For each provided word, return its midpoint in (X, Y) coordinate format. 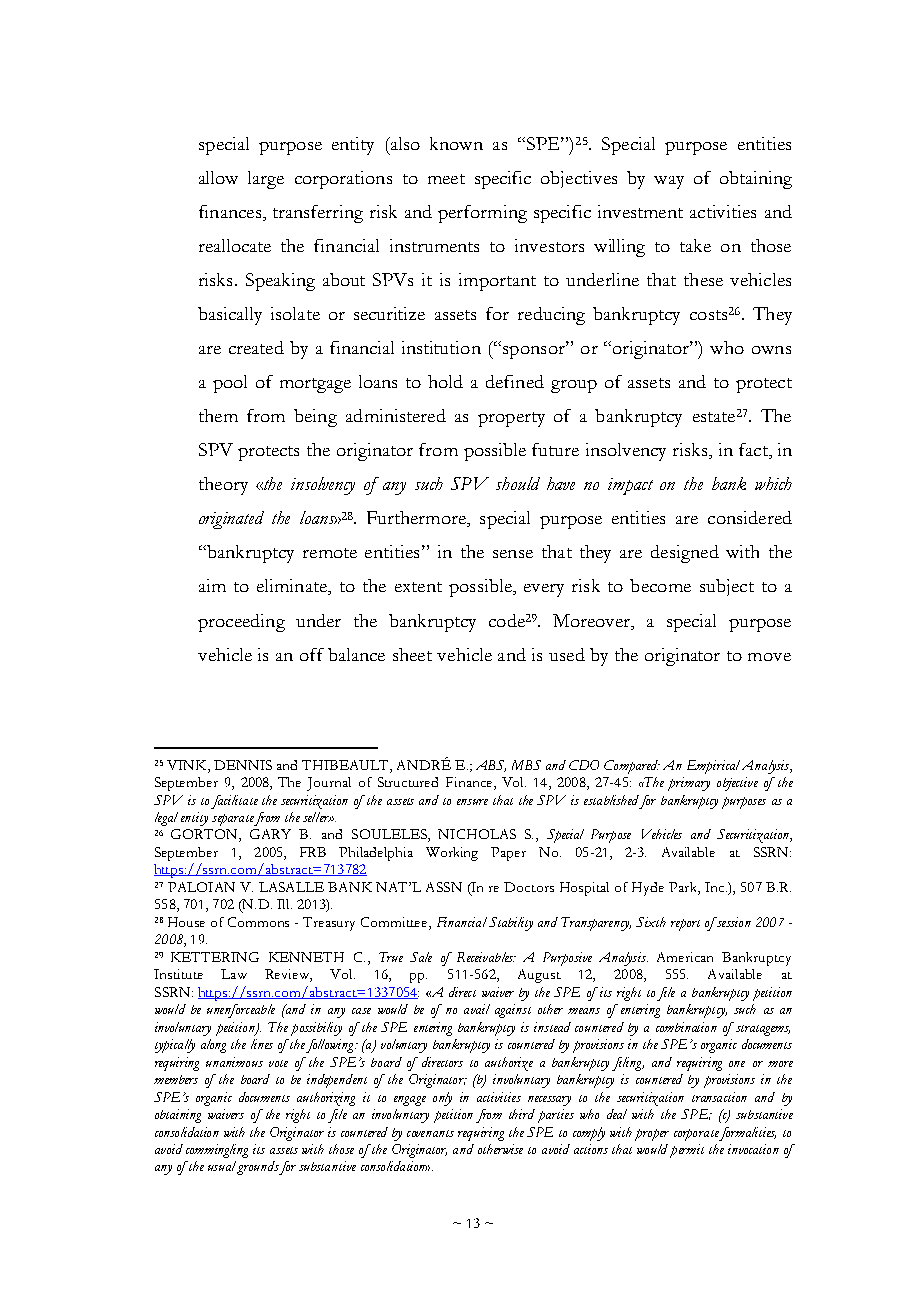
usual (223, 1167)
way (669, 182)
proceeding (241, 623)
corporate (697, 1135)
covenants (430, 1133)
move (769, 657)
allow (218, 177)
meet (446, 179)
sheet (412, 654)
